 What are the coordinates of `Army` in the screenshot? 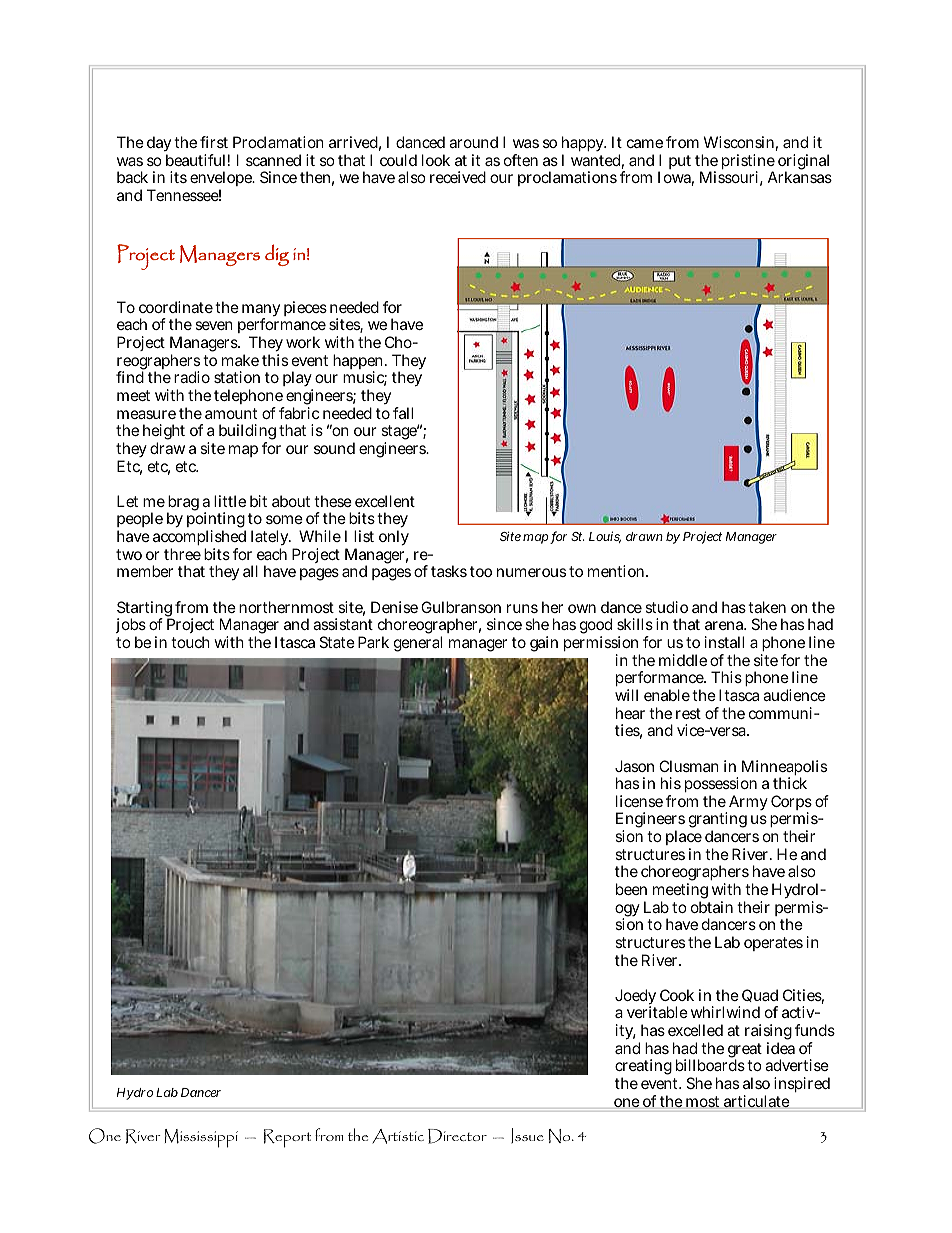 It's located at (747, 804).
